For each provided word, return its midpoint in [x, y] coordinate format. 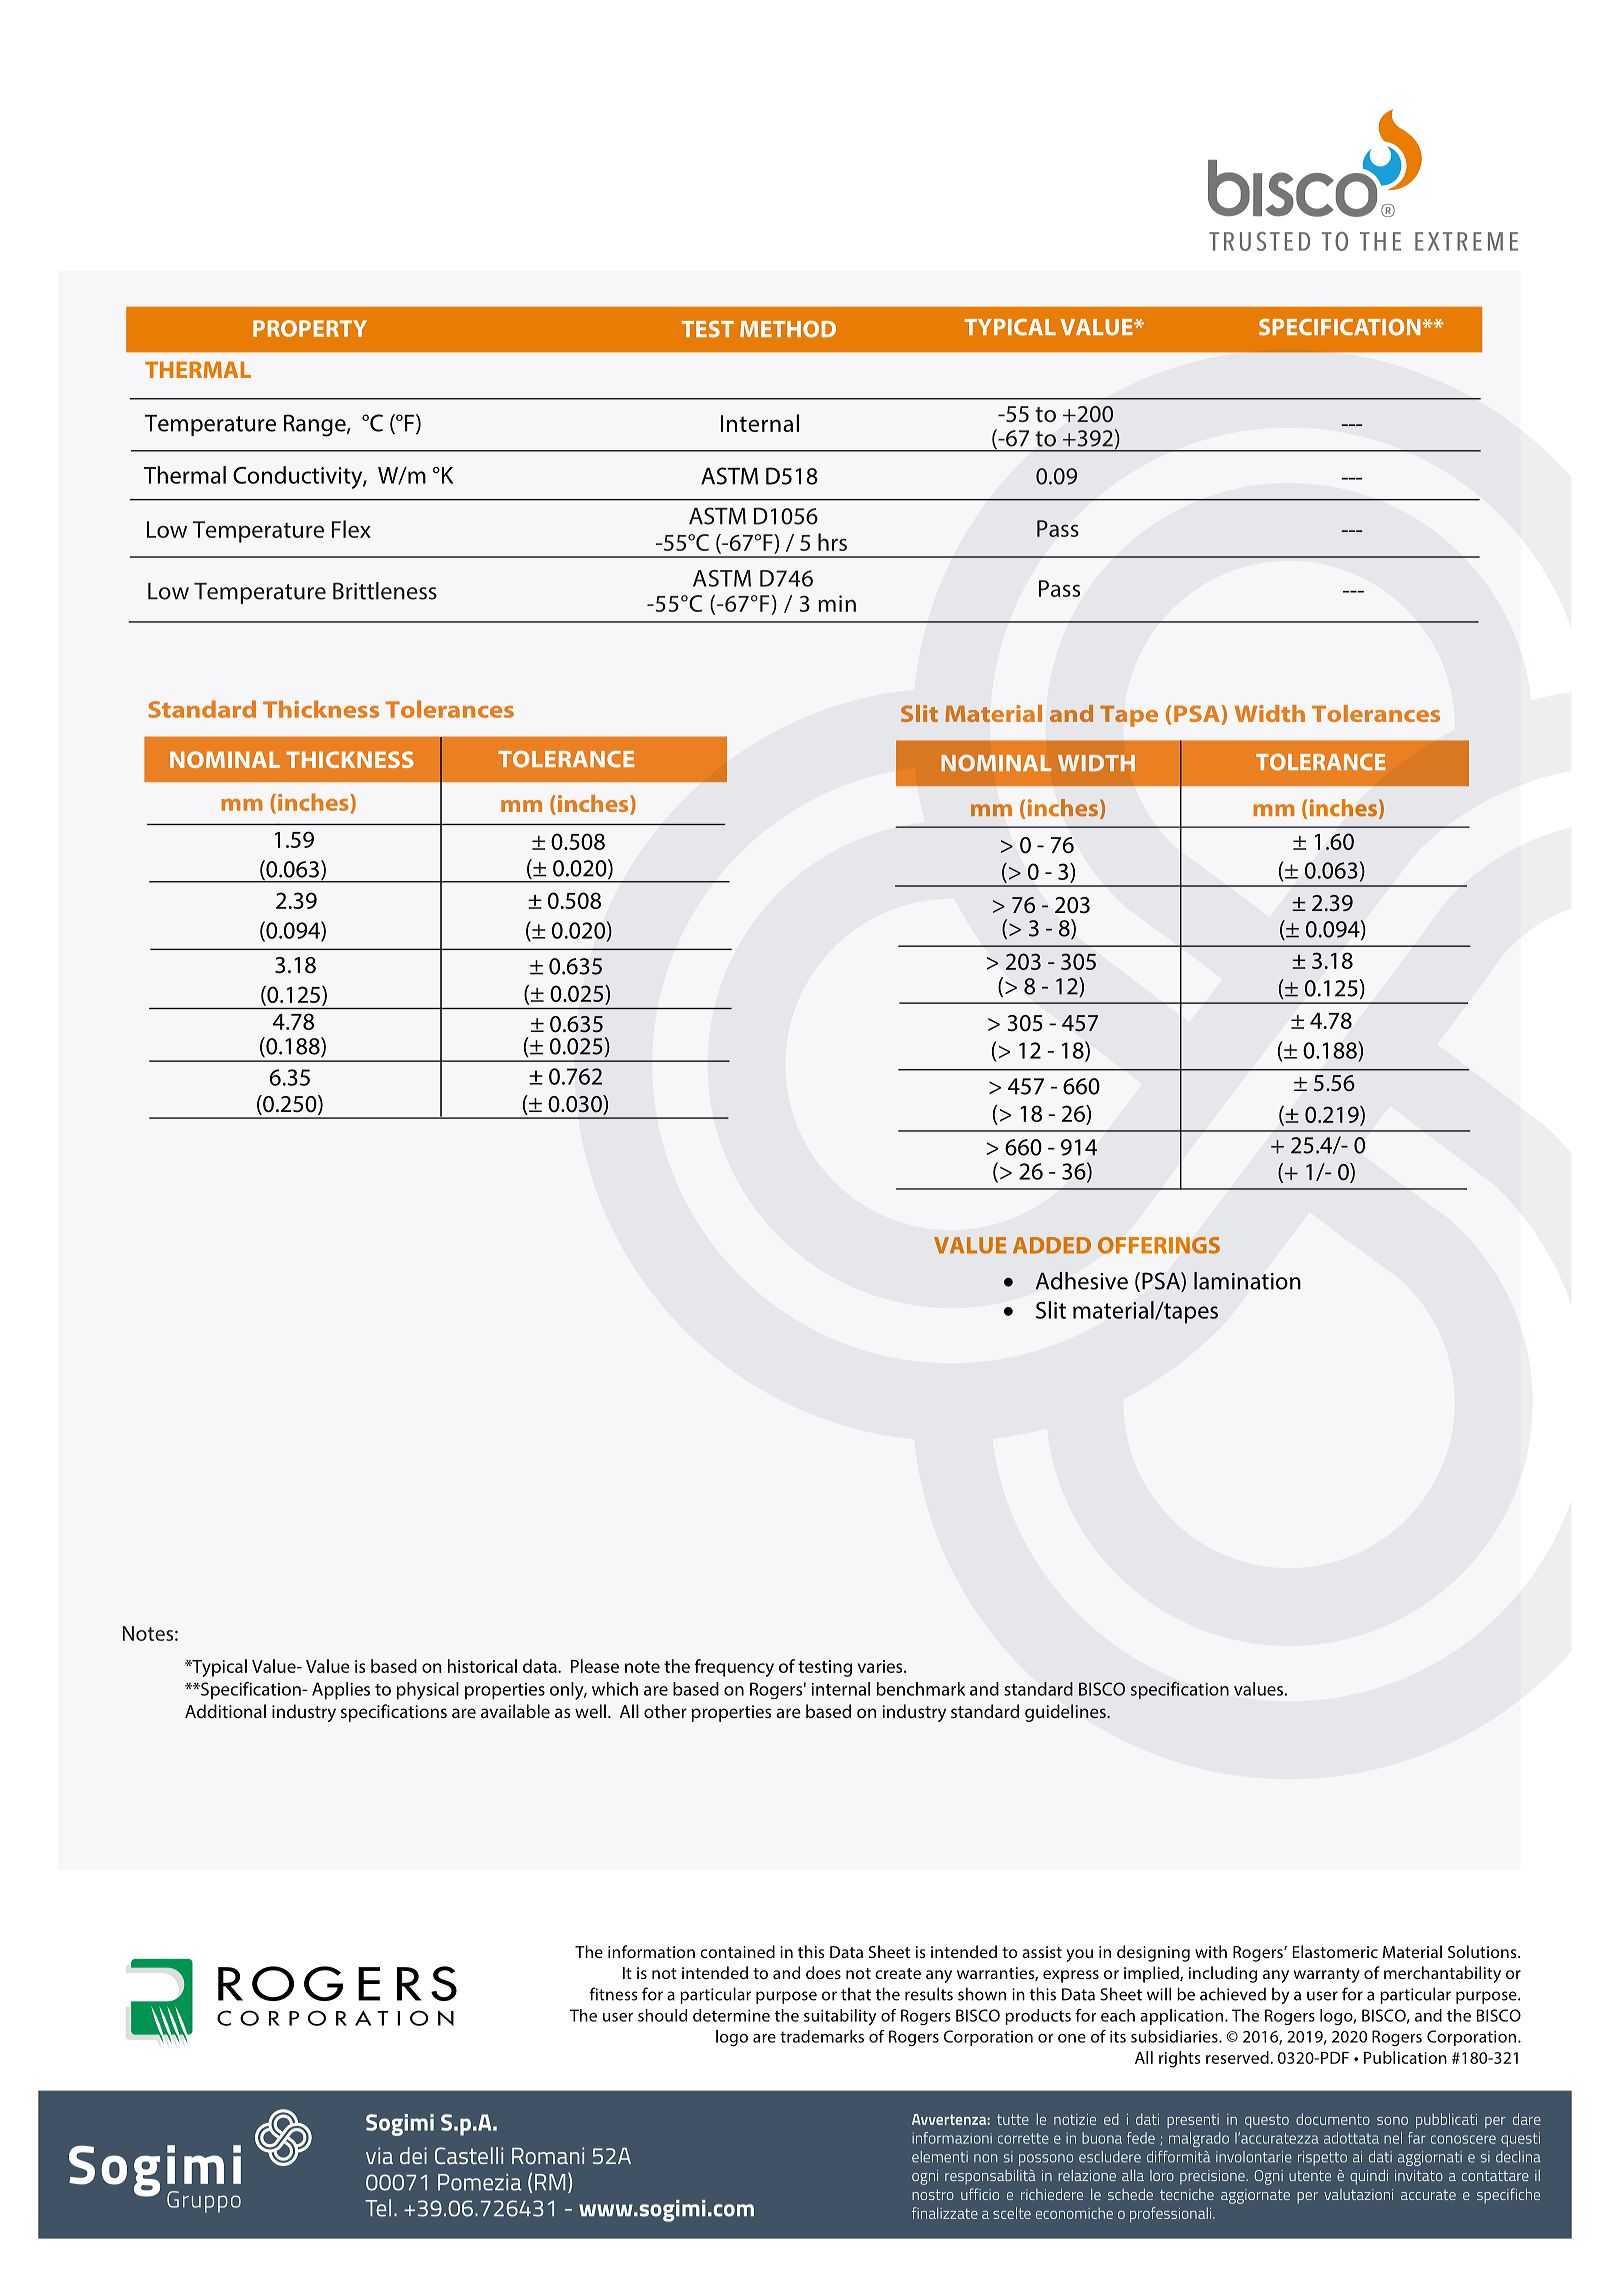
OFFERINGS [1159, 1245]
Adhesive [1082, 1281]
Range [316, 425]
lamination [1247, 1281]
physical [428, 1691]
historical [482, 1666]
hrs [832, 542]
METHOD [788, 329]
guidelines [1066, 1713]
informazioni [952, 2138]
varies [881, 1666]
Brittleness [385, 591]
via [379, 2155]
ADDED [1052, 1245]
